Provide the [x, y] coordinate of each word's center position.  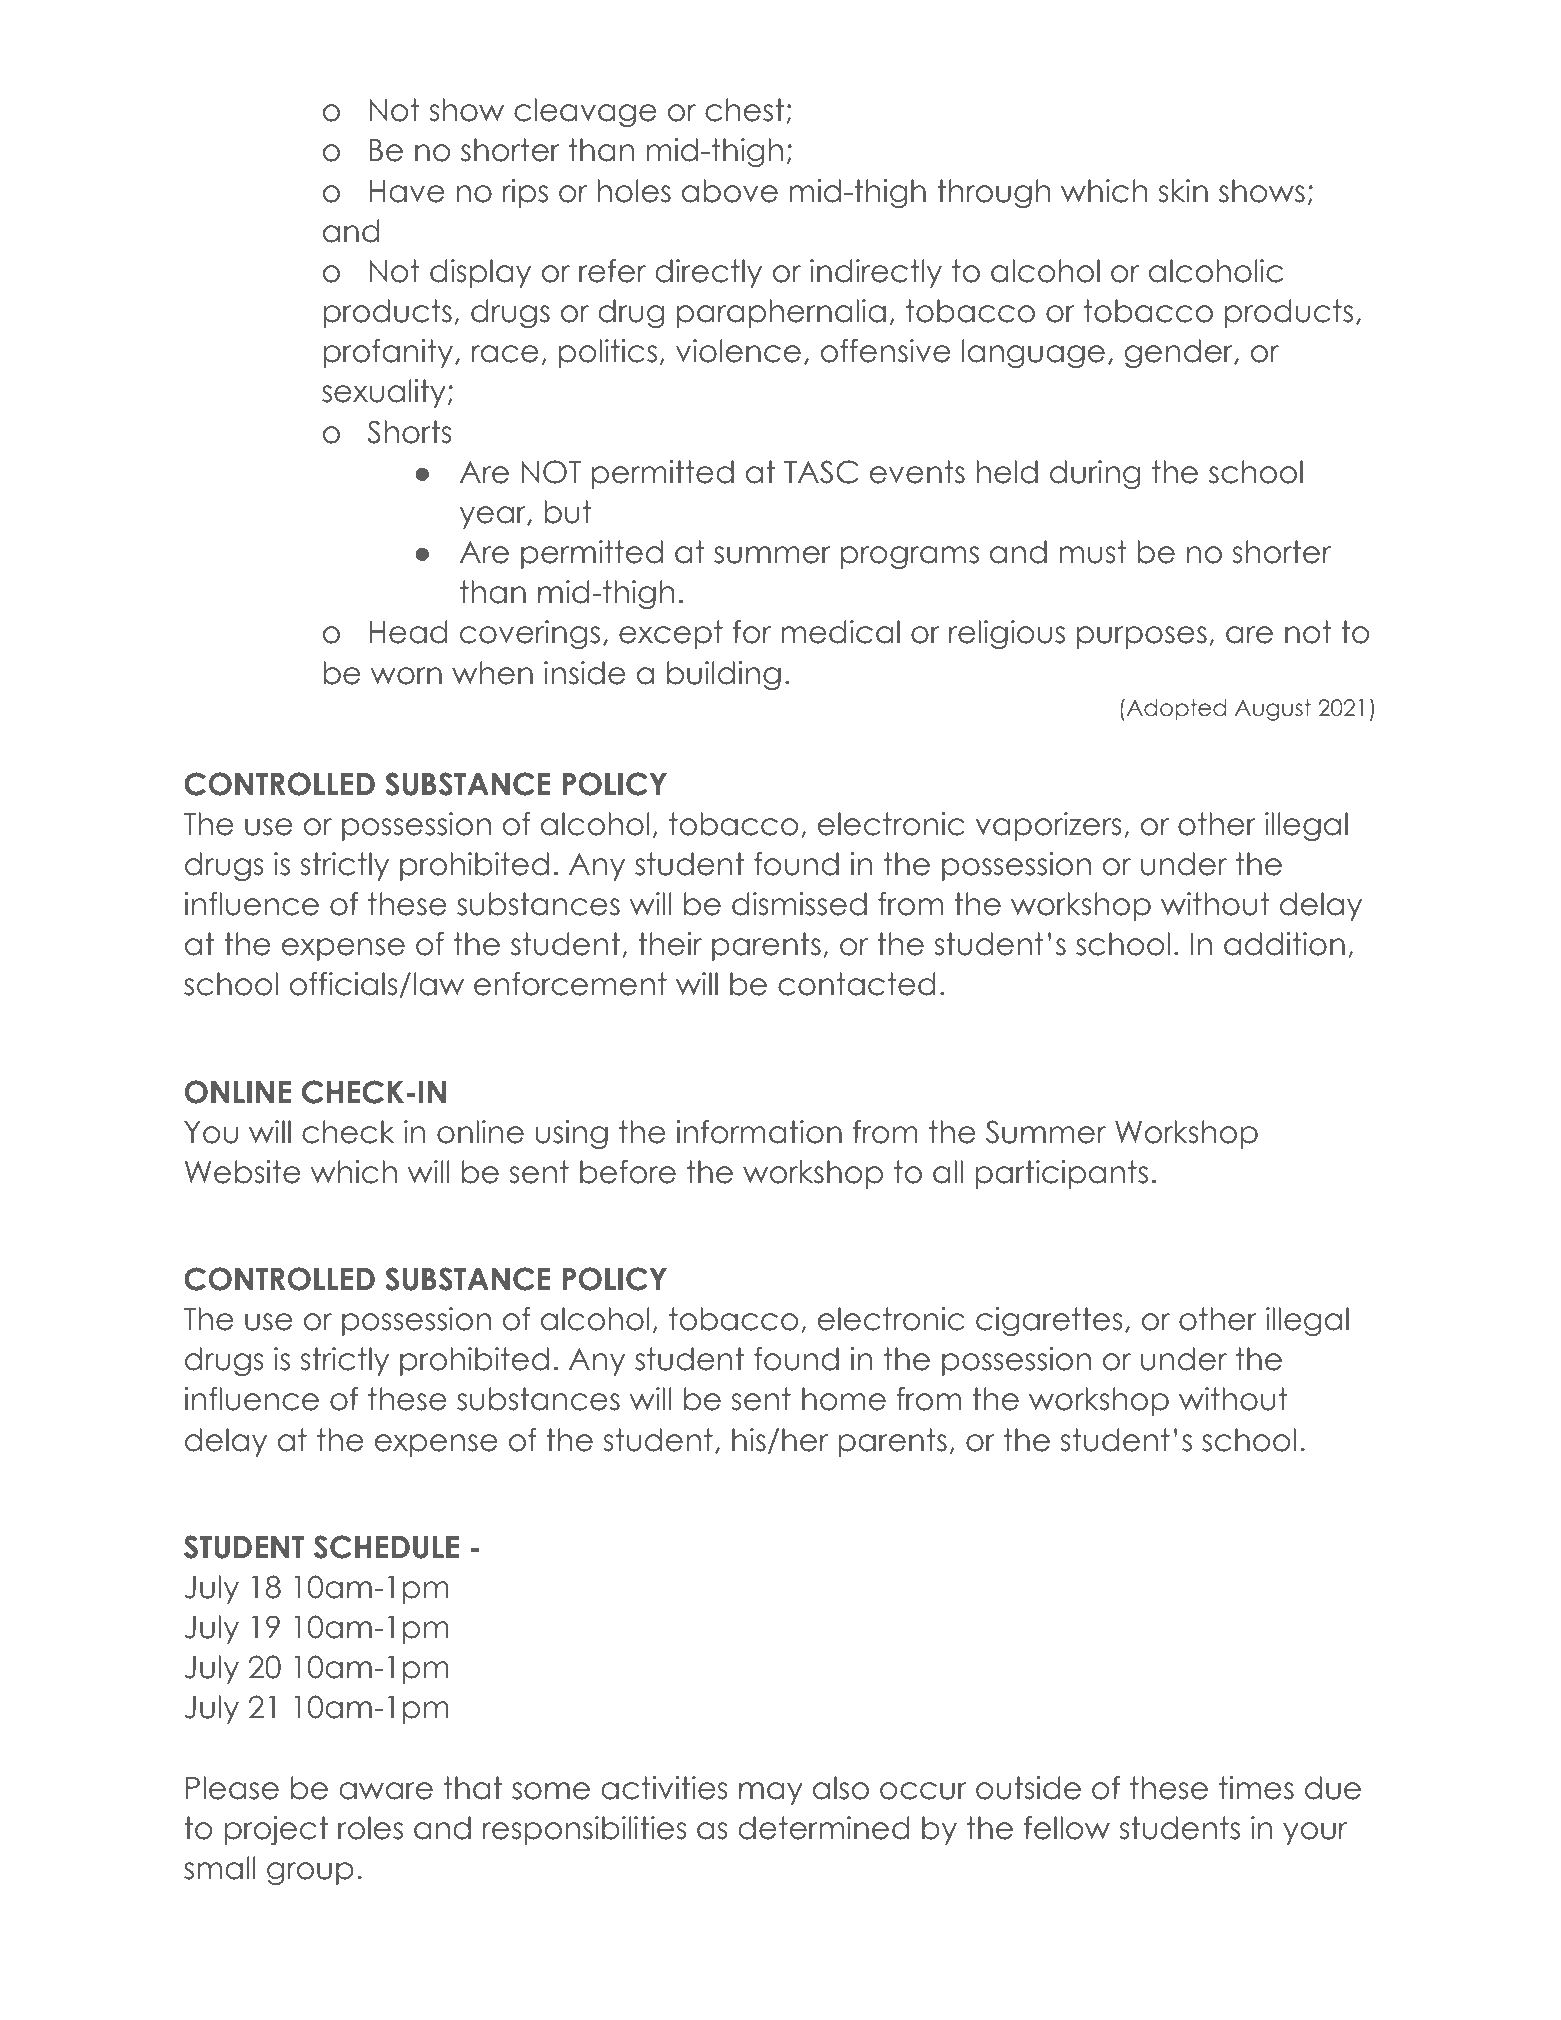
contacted [857, 984]
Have [407, 191]
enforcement [570, 984]
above [730, 191]
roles [370, 1828]
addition [1284, 944]
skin [1183, 191]
